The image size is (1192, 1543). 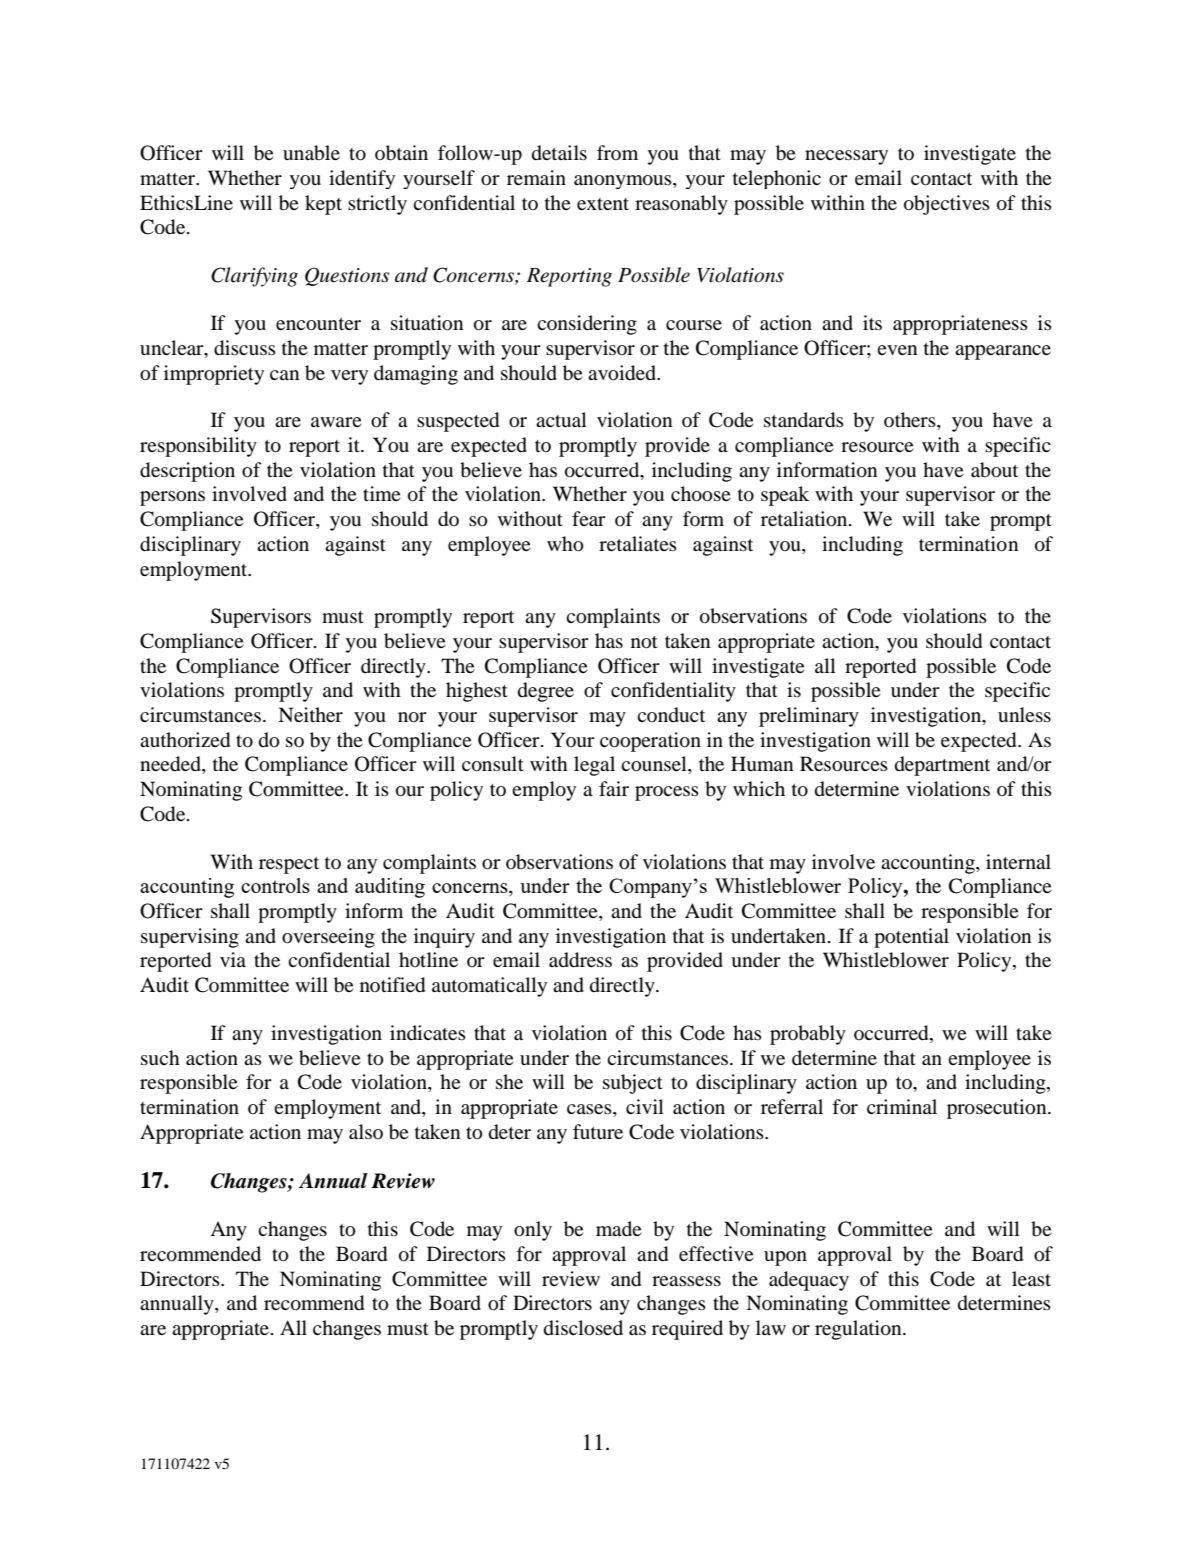 I want to click on address, so click(x=580, y=960).
